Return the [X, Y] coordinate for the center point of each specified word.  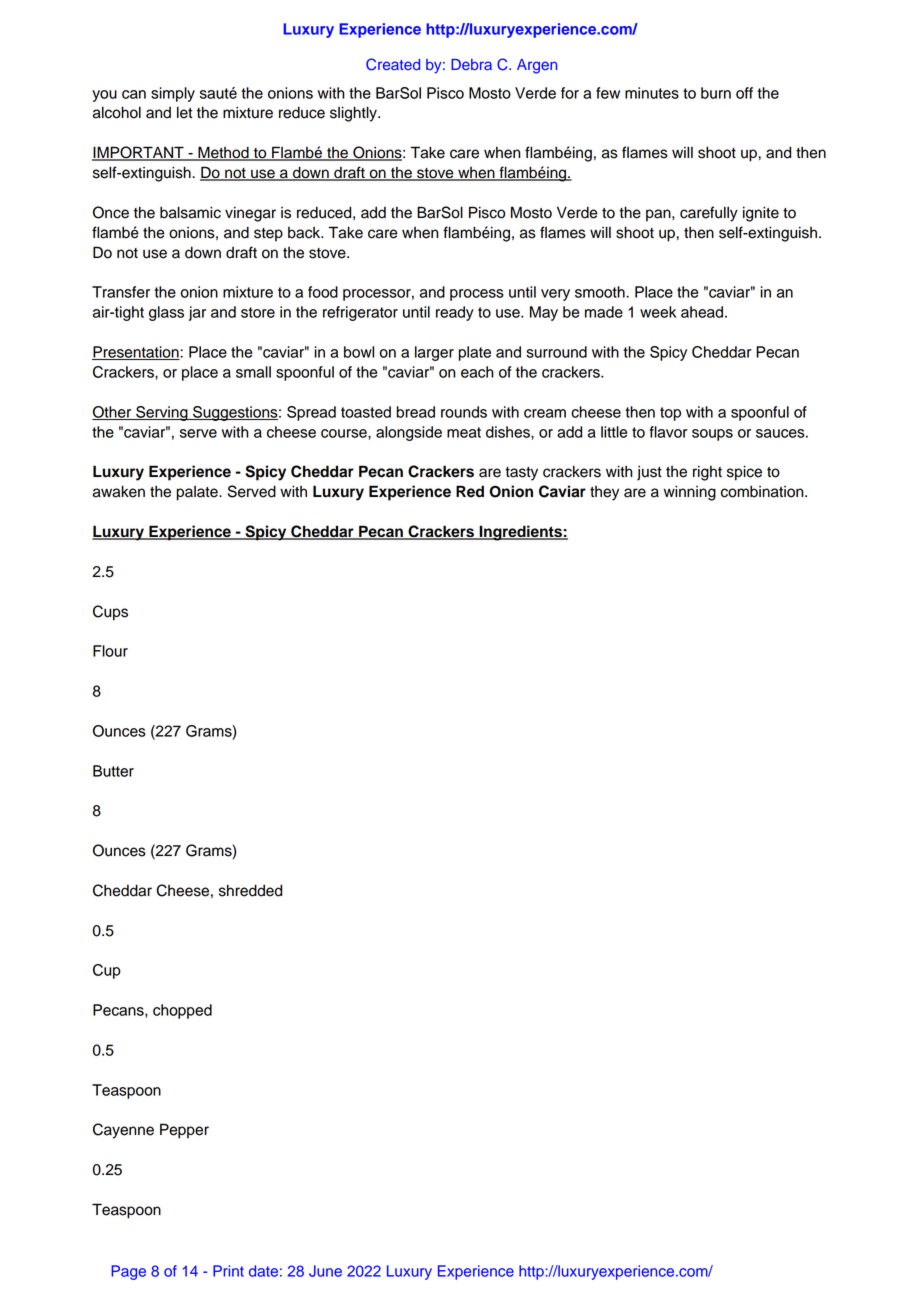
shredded [250, 890]
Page [128, 1272]
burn [716, 93]
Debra [471, 65]
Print [228, 1271]
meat [464, 432]
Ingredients [520, 533]
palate [198, 493]
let [184, 112]
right [707, 473]
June [325, 1271]
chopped [182, 1011]
